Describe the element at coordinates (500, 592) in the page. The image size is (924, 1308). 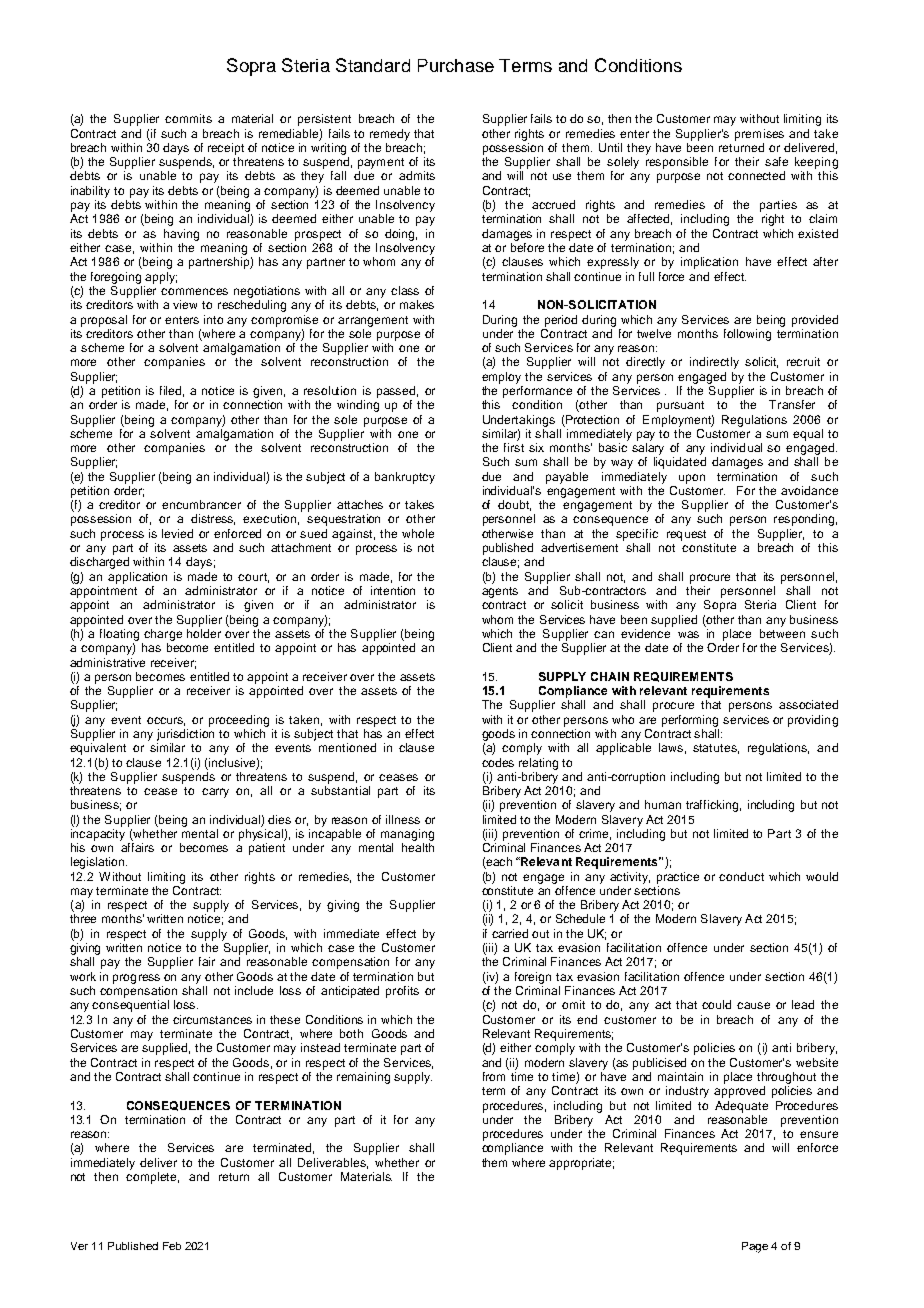
I see `agents` at that location.
